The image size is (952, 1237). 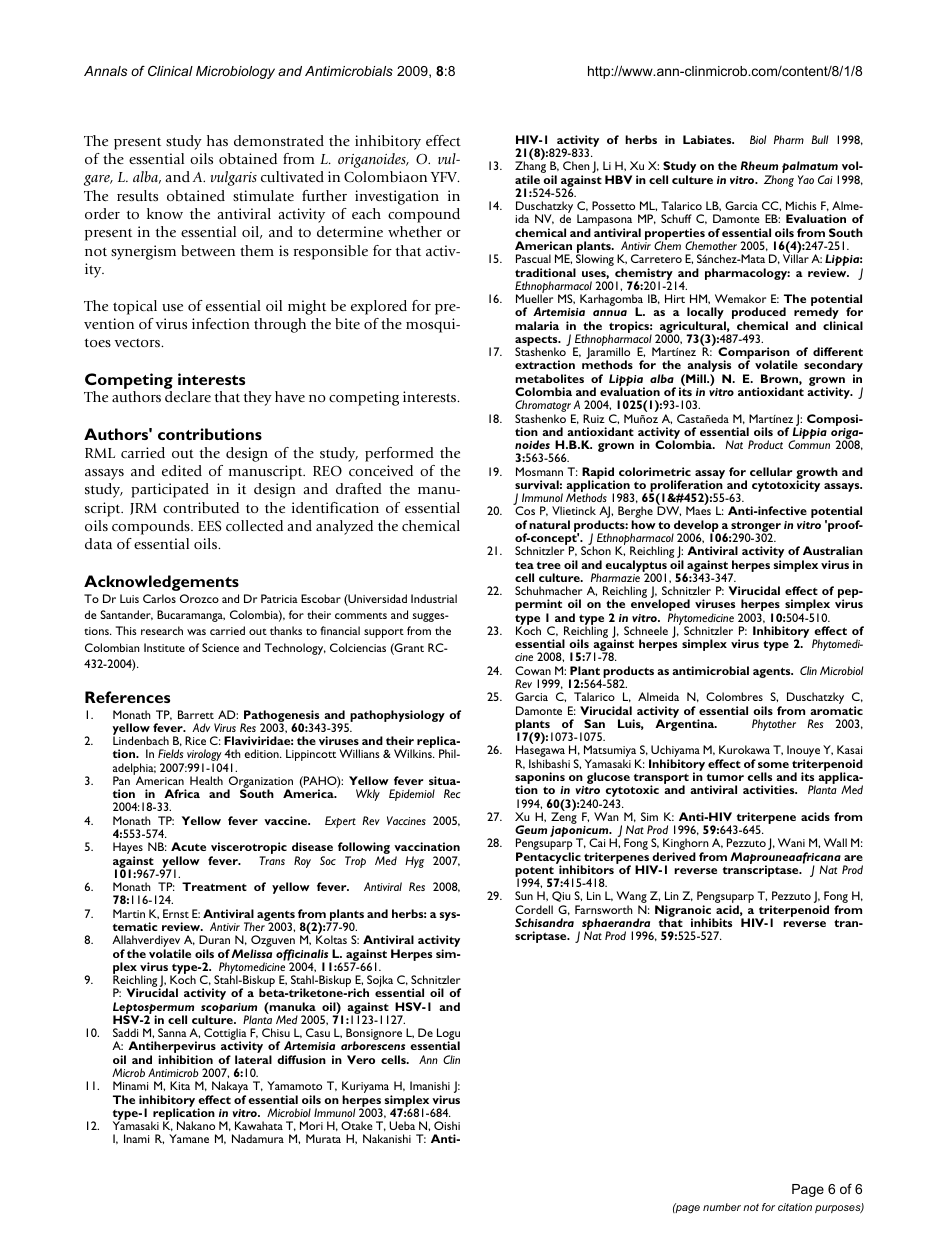 What do you see at coordinates (105, 71) in the page?
I see `Annals` at bounding box center [105, 71].
